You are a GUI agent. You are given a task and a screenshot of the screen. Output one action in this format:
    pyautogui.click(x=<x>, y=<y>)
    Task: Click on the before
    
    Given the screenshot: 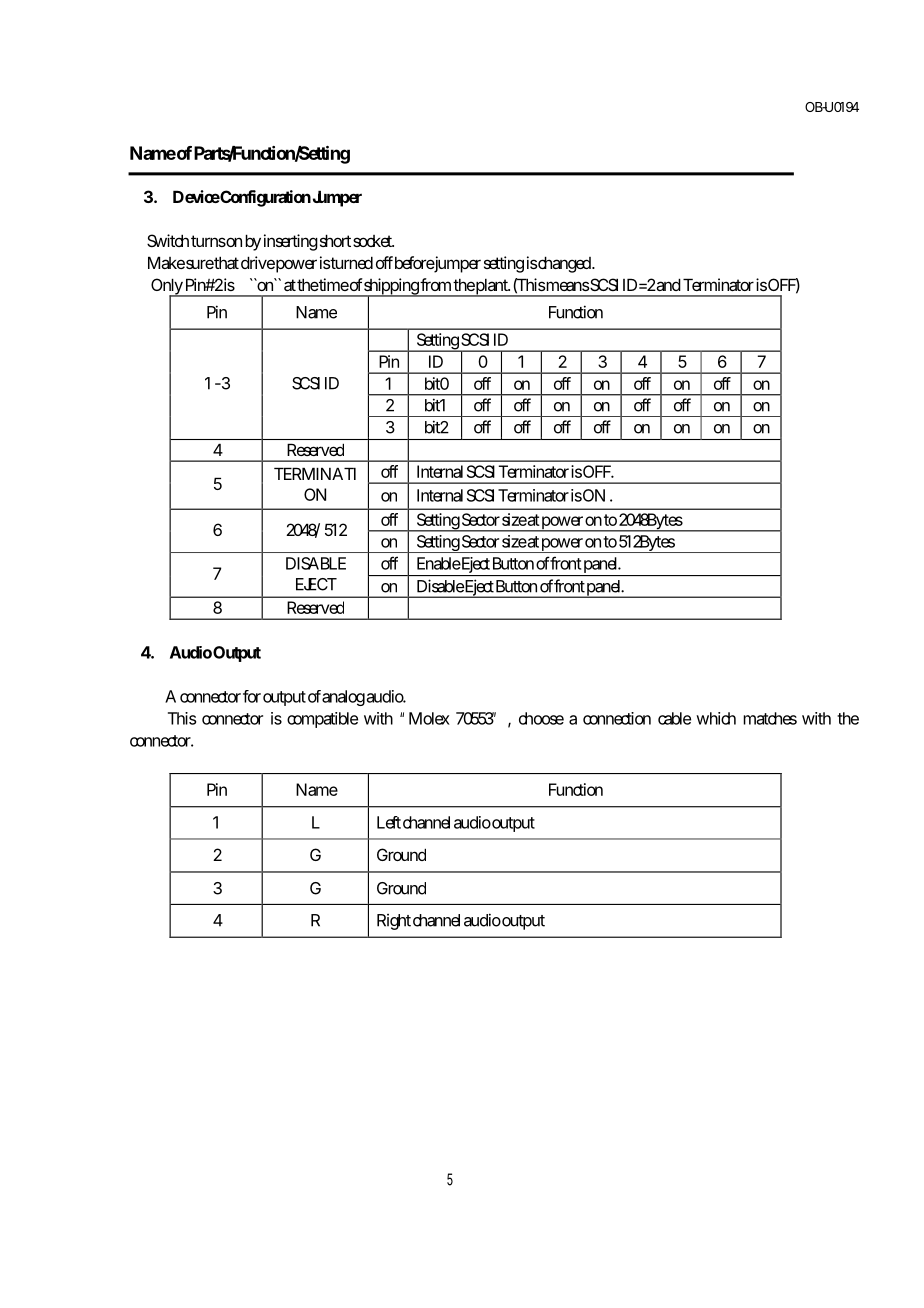 What is the action you would take?
    pyautogui.click(x=415, y=264)
